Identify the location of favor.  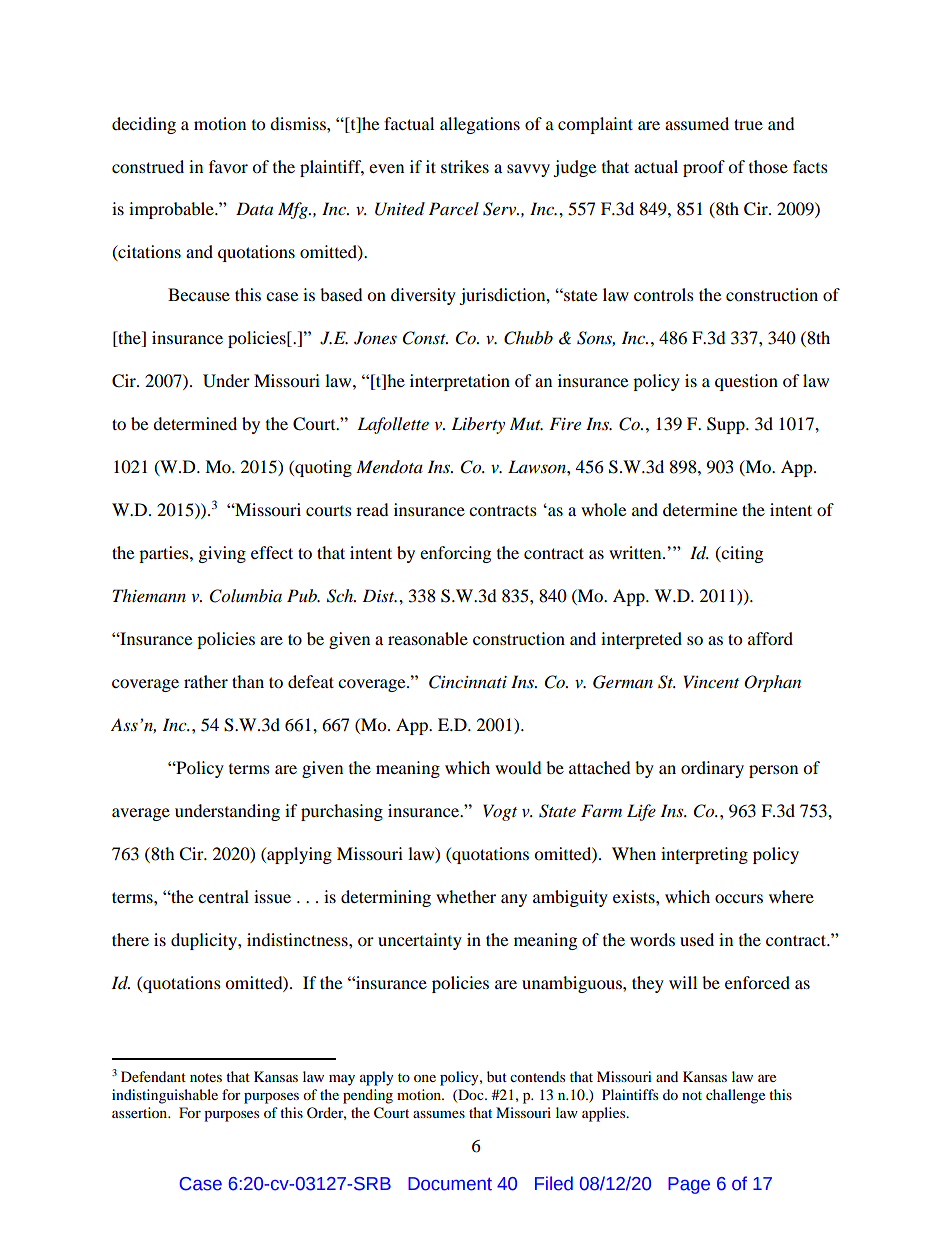
(228, 166).
